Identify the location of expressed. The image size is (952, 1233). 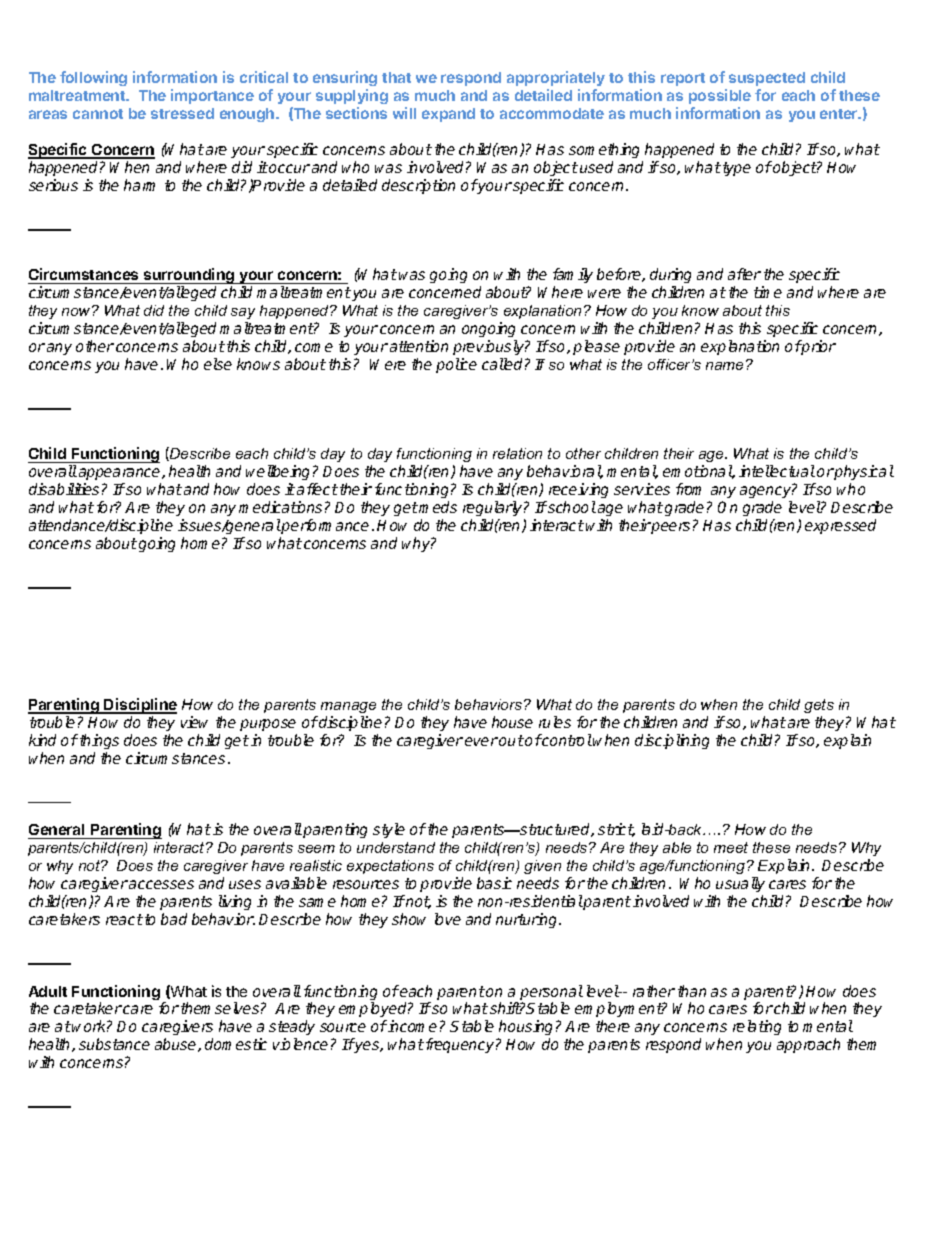
(840, 526).
